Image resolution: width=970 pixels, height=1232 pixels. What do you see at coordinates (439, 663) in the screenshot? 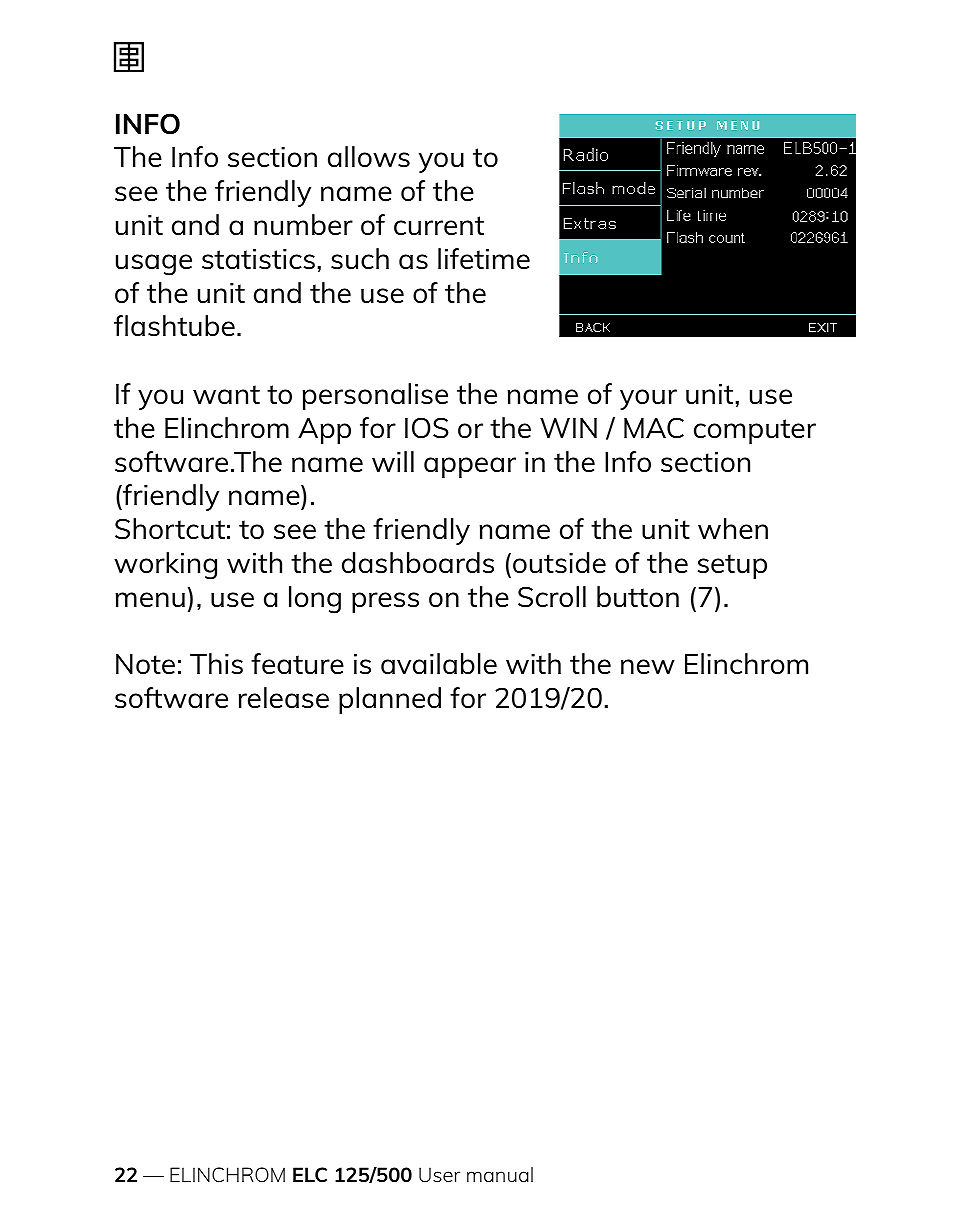
I see `available` at bounding box center [439, 663].
